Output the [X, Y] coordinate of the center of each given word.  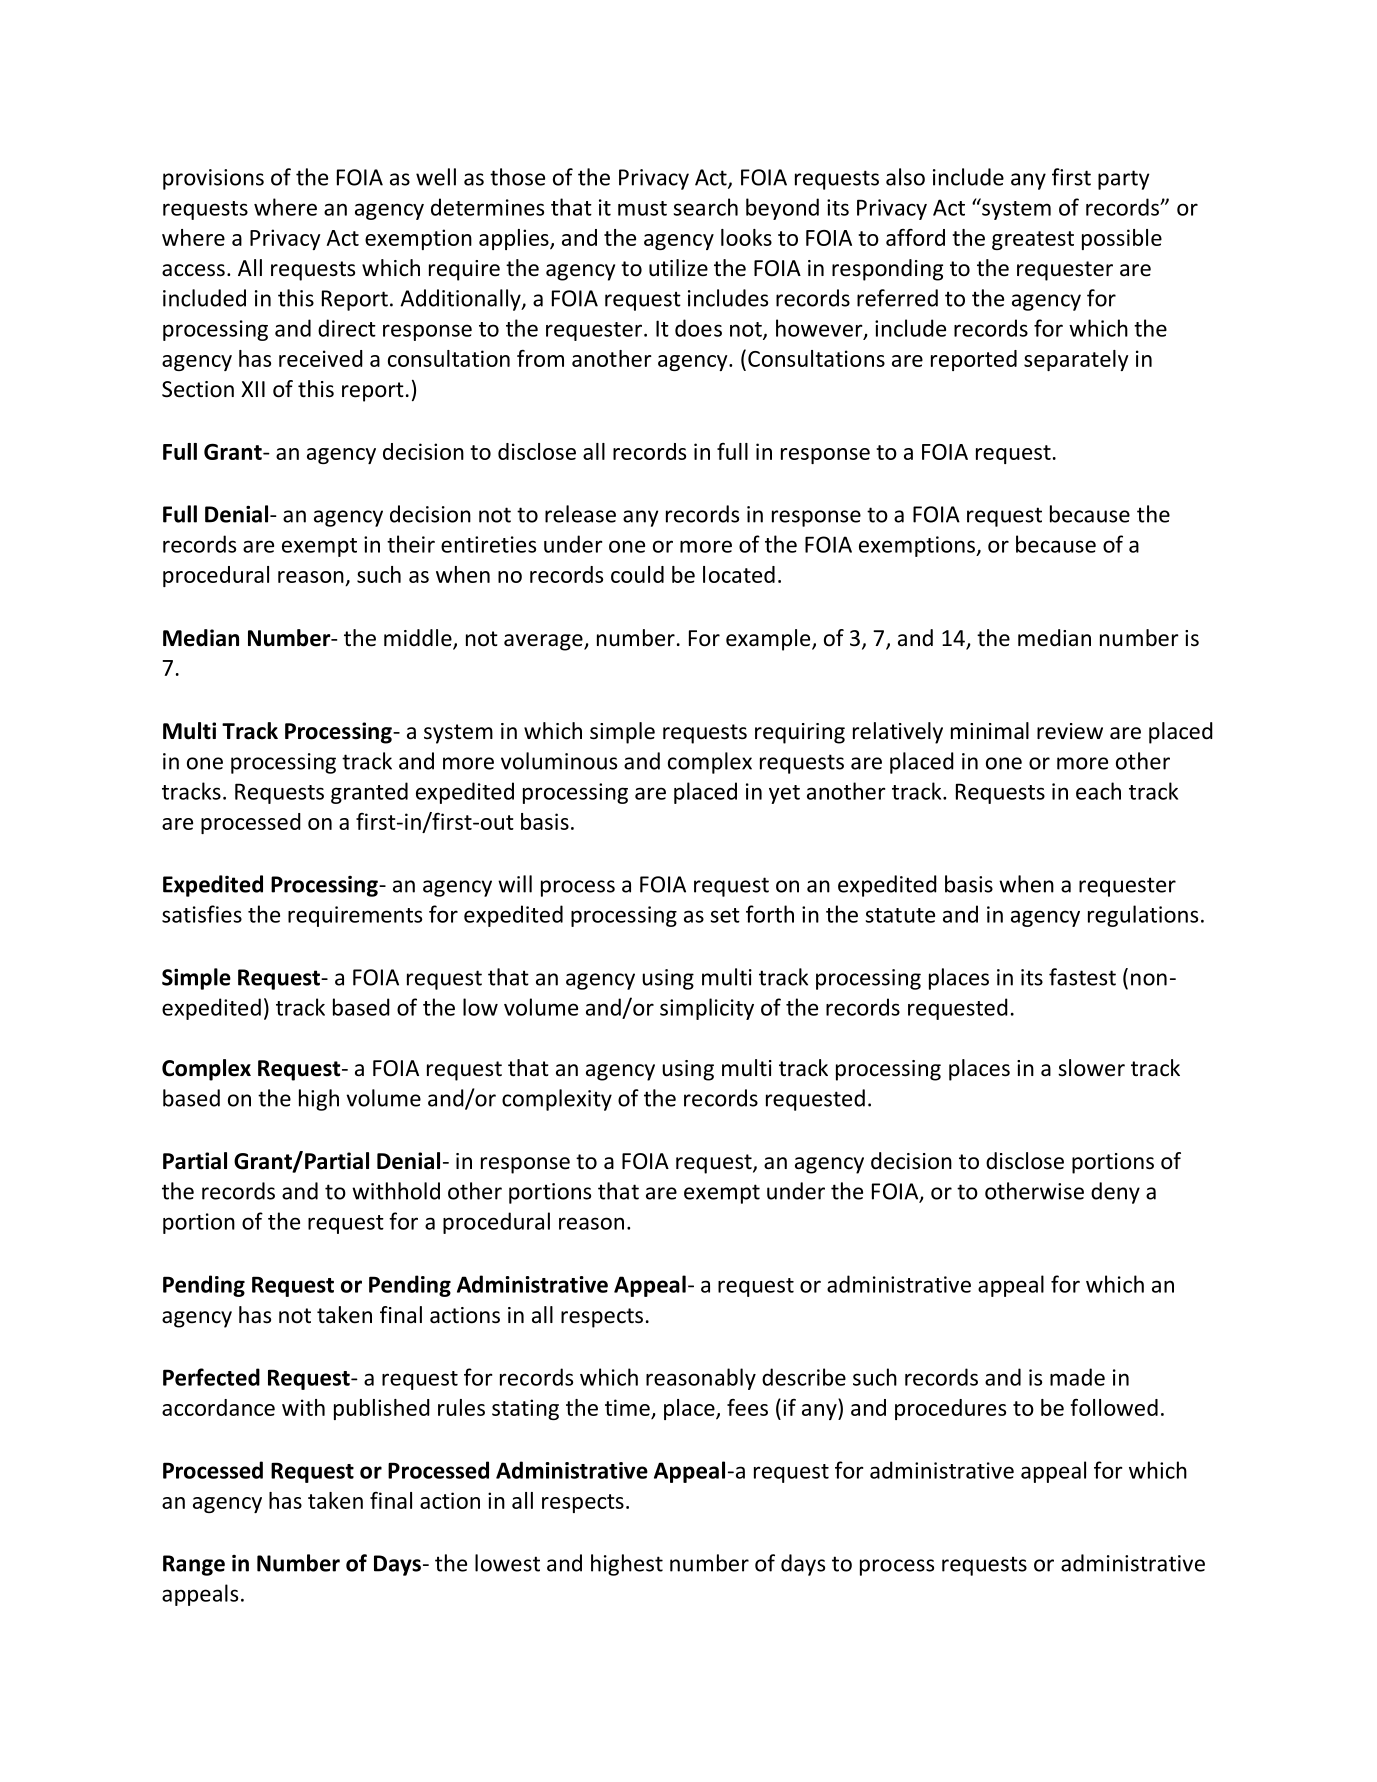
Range [194, 1565]
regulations [1143, 916]
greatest [1033, 240]
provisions [213, 179]
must [642, 208]
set [725, 915]
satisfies [202, 914]
